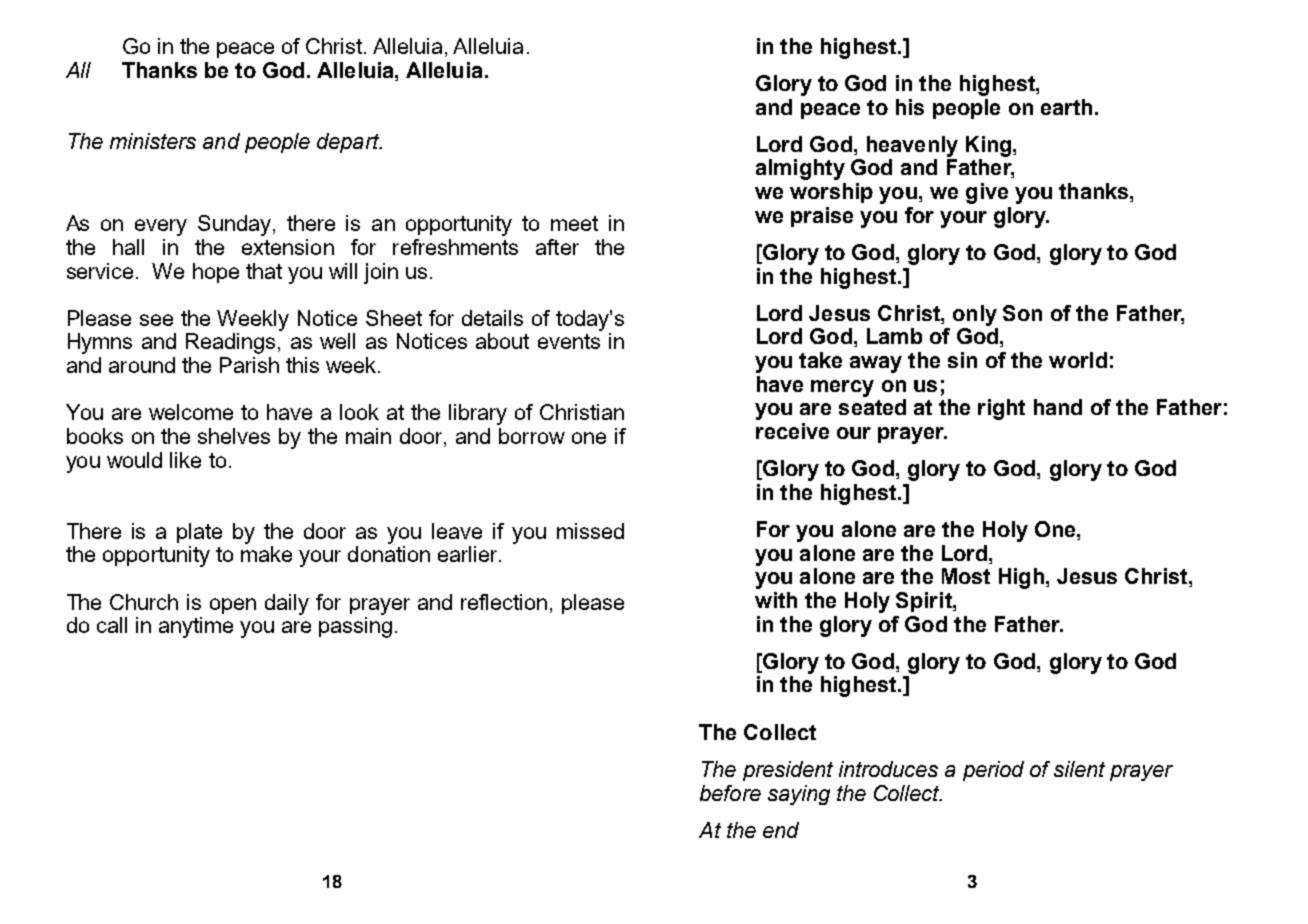 The image size is (1308, 924). What do you see at coordinates (993, 771) in the screenshot?
I see `period` at bounding box center [993, 771].
